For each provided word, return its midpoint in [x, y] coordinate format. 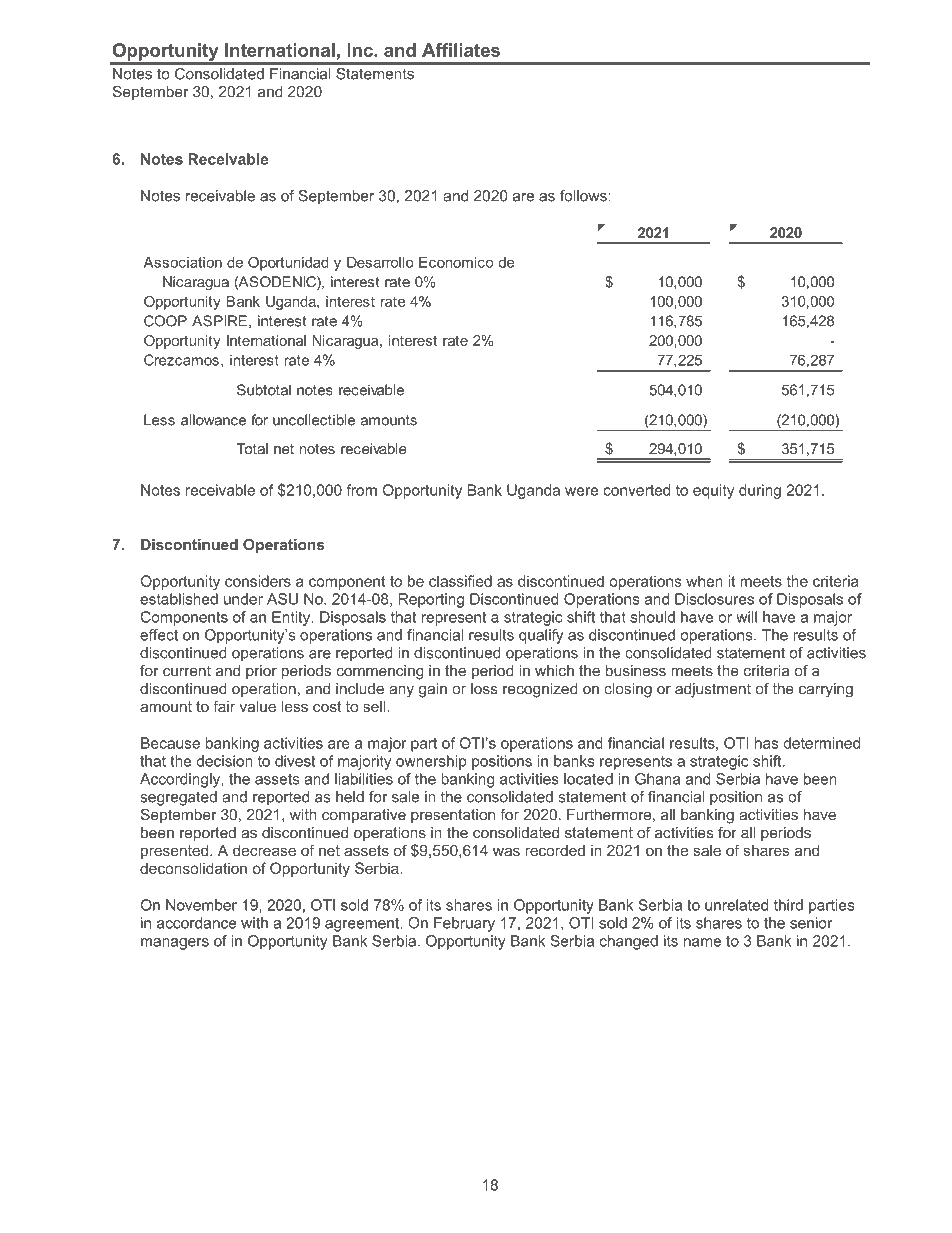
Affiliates [461, 50]
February [464, 924]
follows [584, 196]
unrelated [736, 905]
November [201, 905]
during [760, 491]
